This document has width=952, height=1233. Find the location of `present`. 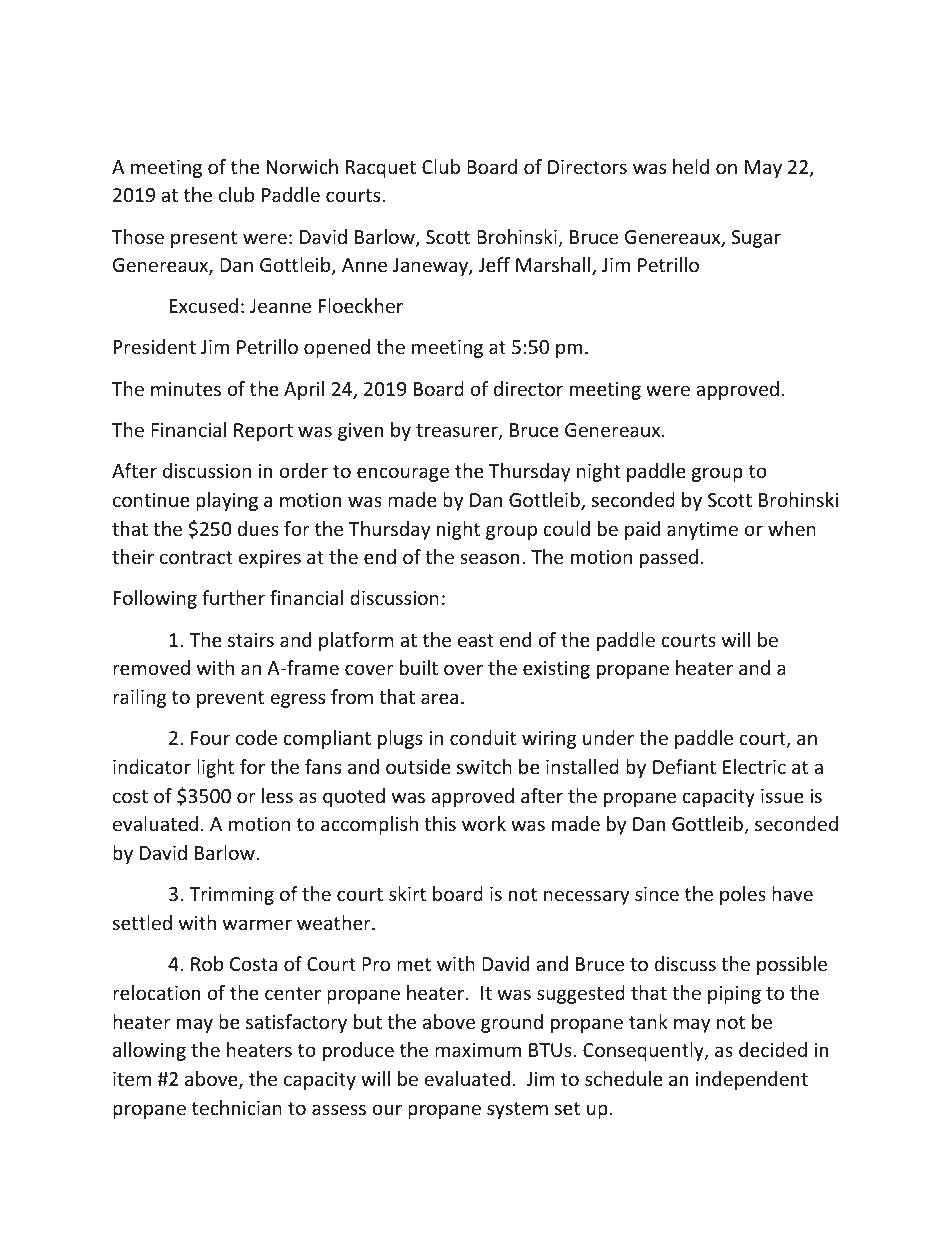

present is located at coordinates (204, 239).
